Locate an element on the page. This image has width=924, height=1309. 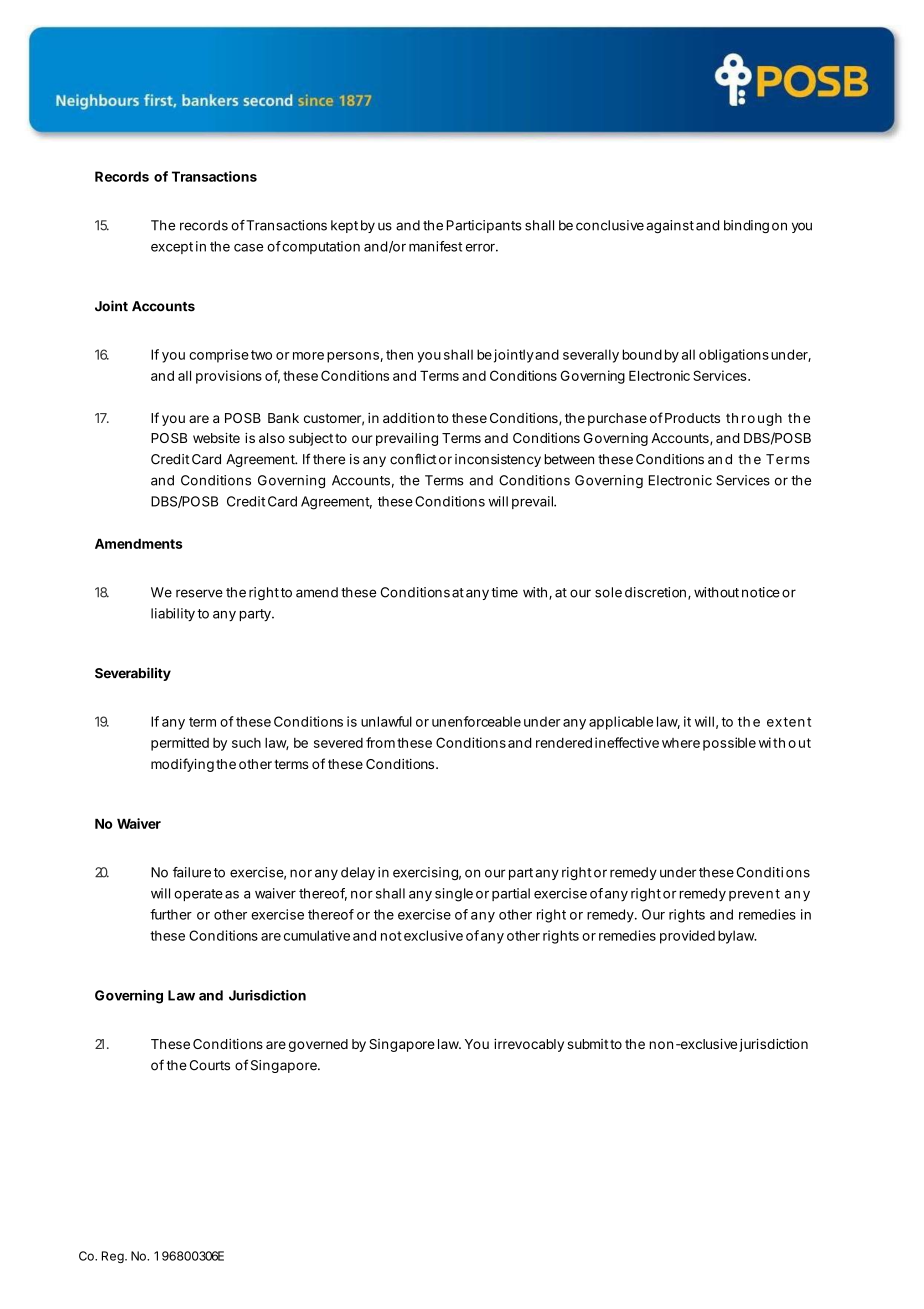
further is located at coordinates (171, 914).
